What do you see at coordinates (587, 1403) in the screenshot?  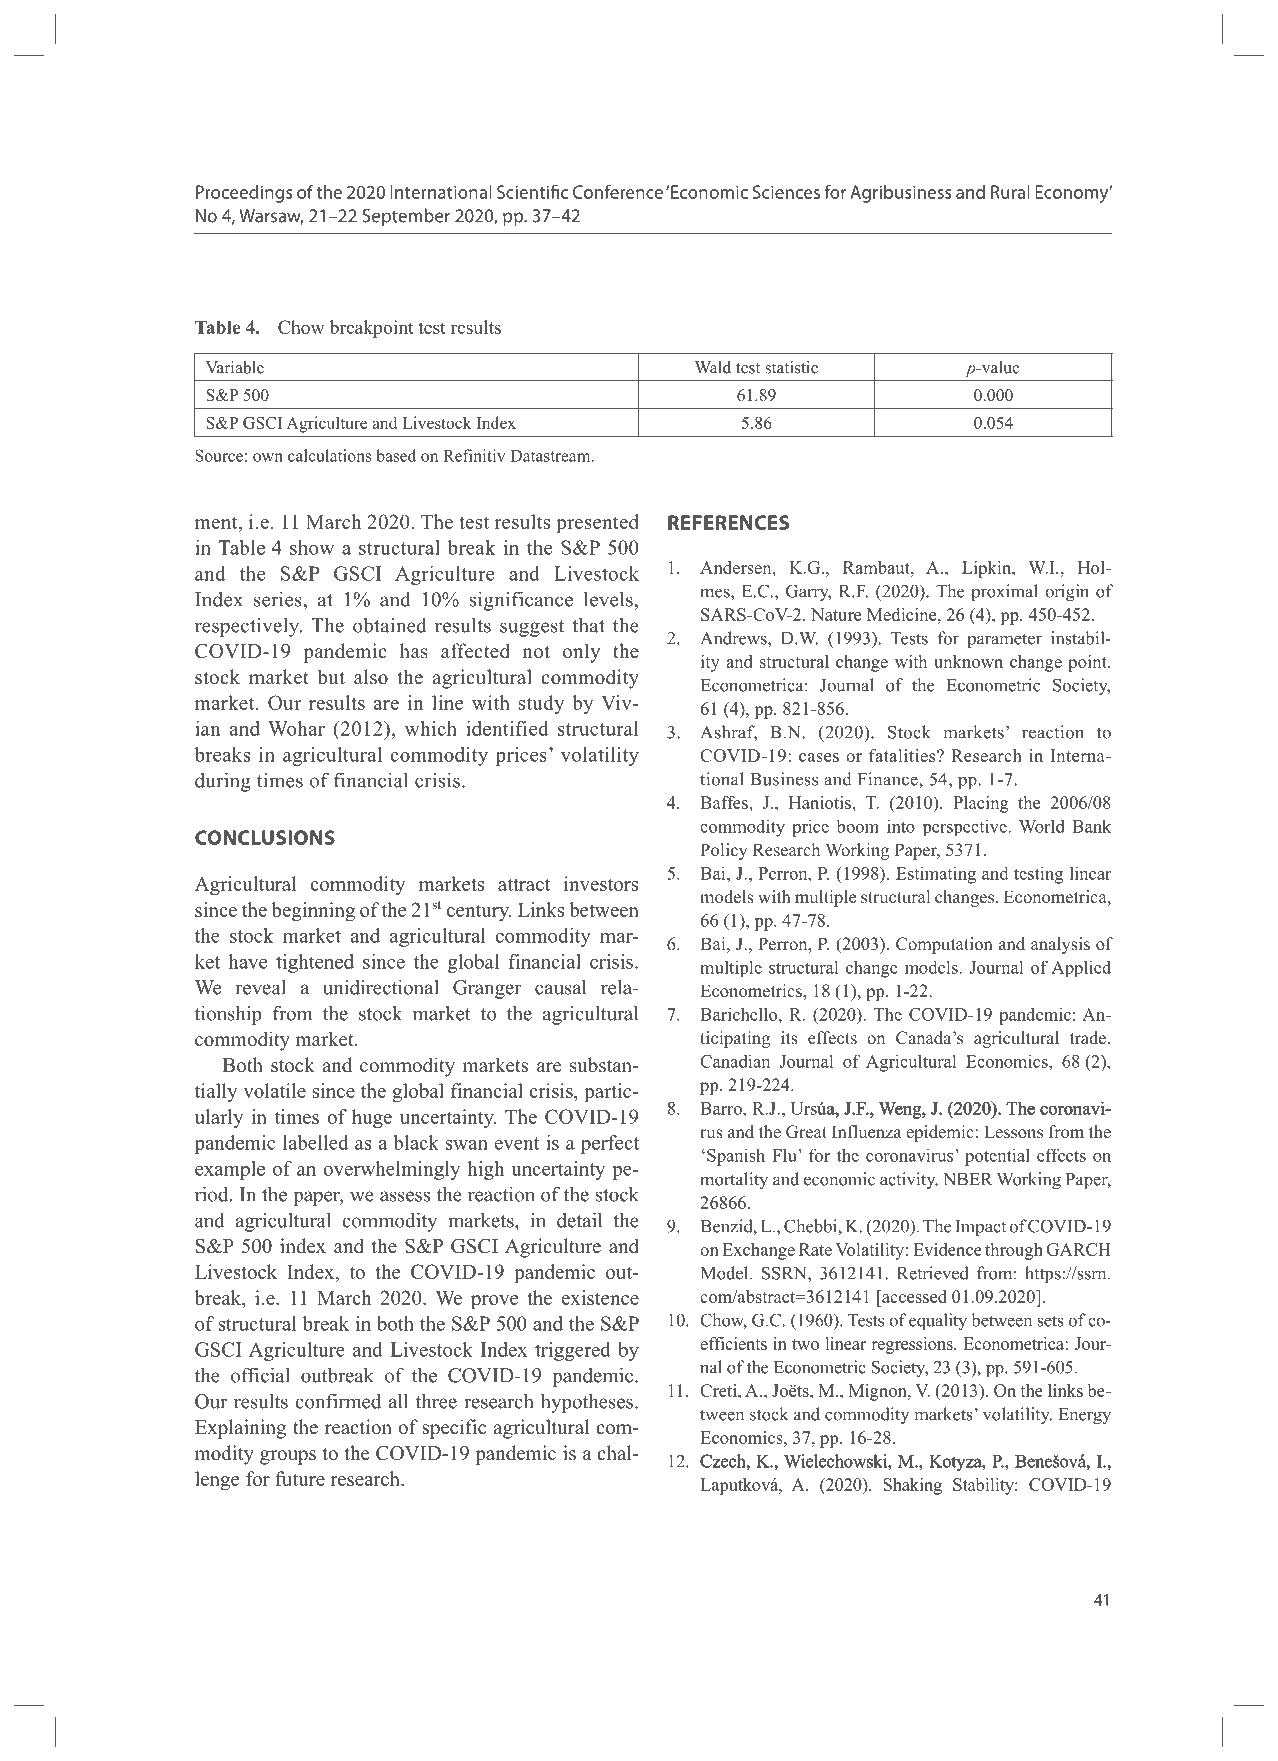 I see `hypotheses` at bounding box center [587, 1403].
